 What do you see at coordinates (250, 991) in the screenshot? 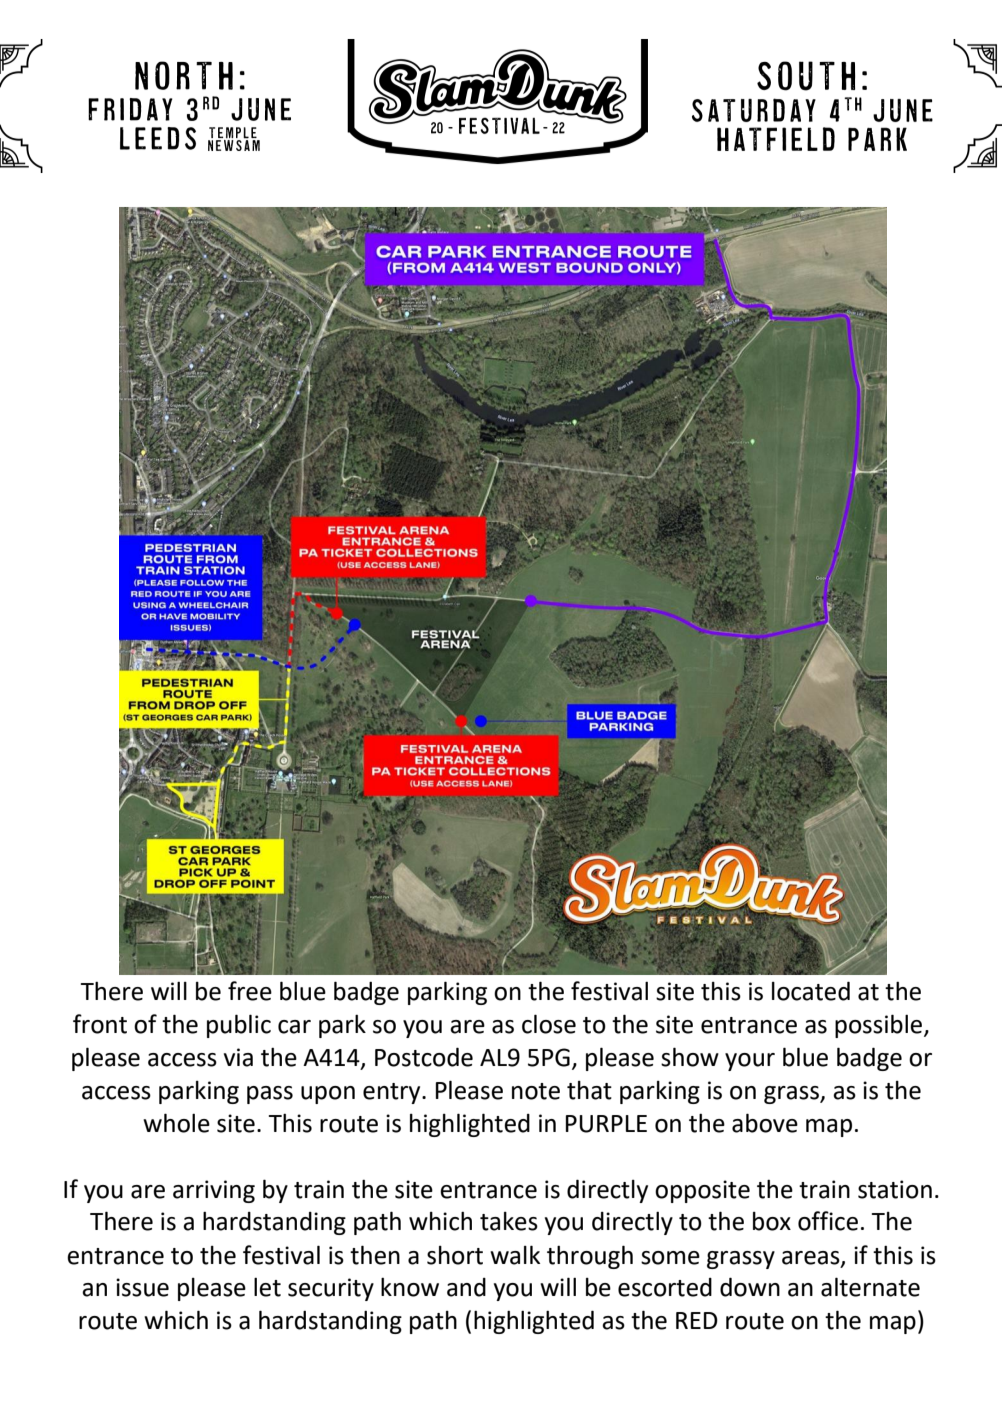
I see `free` at bounding box center [250, 991].
